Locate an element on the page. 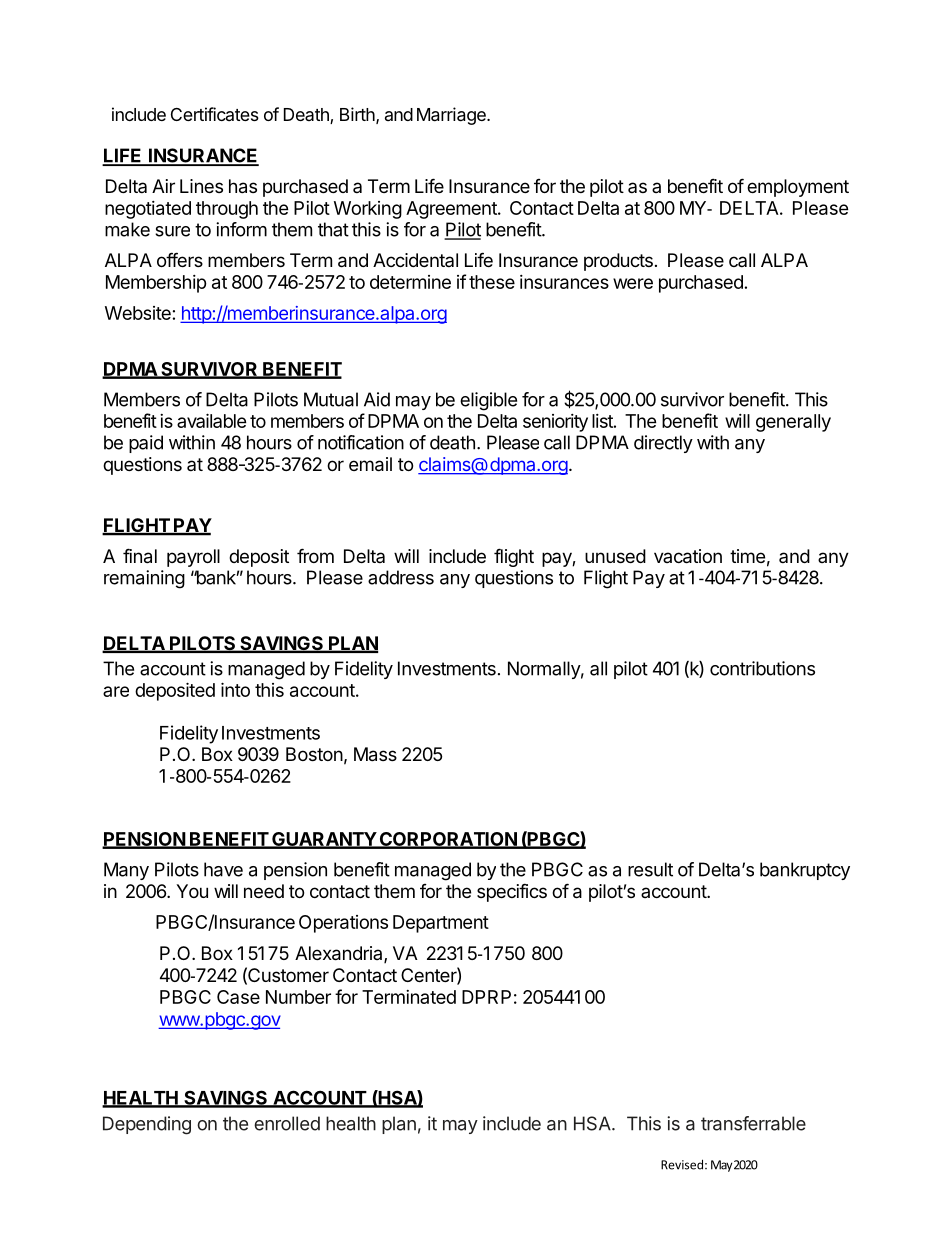  into is located at coordinates (235, 689).
